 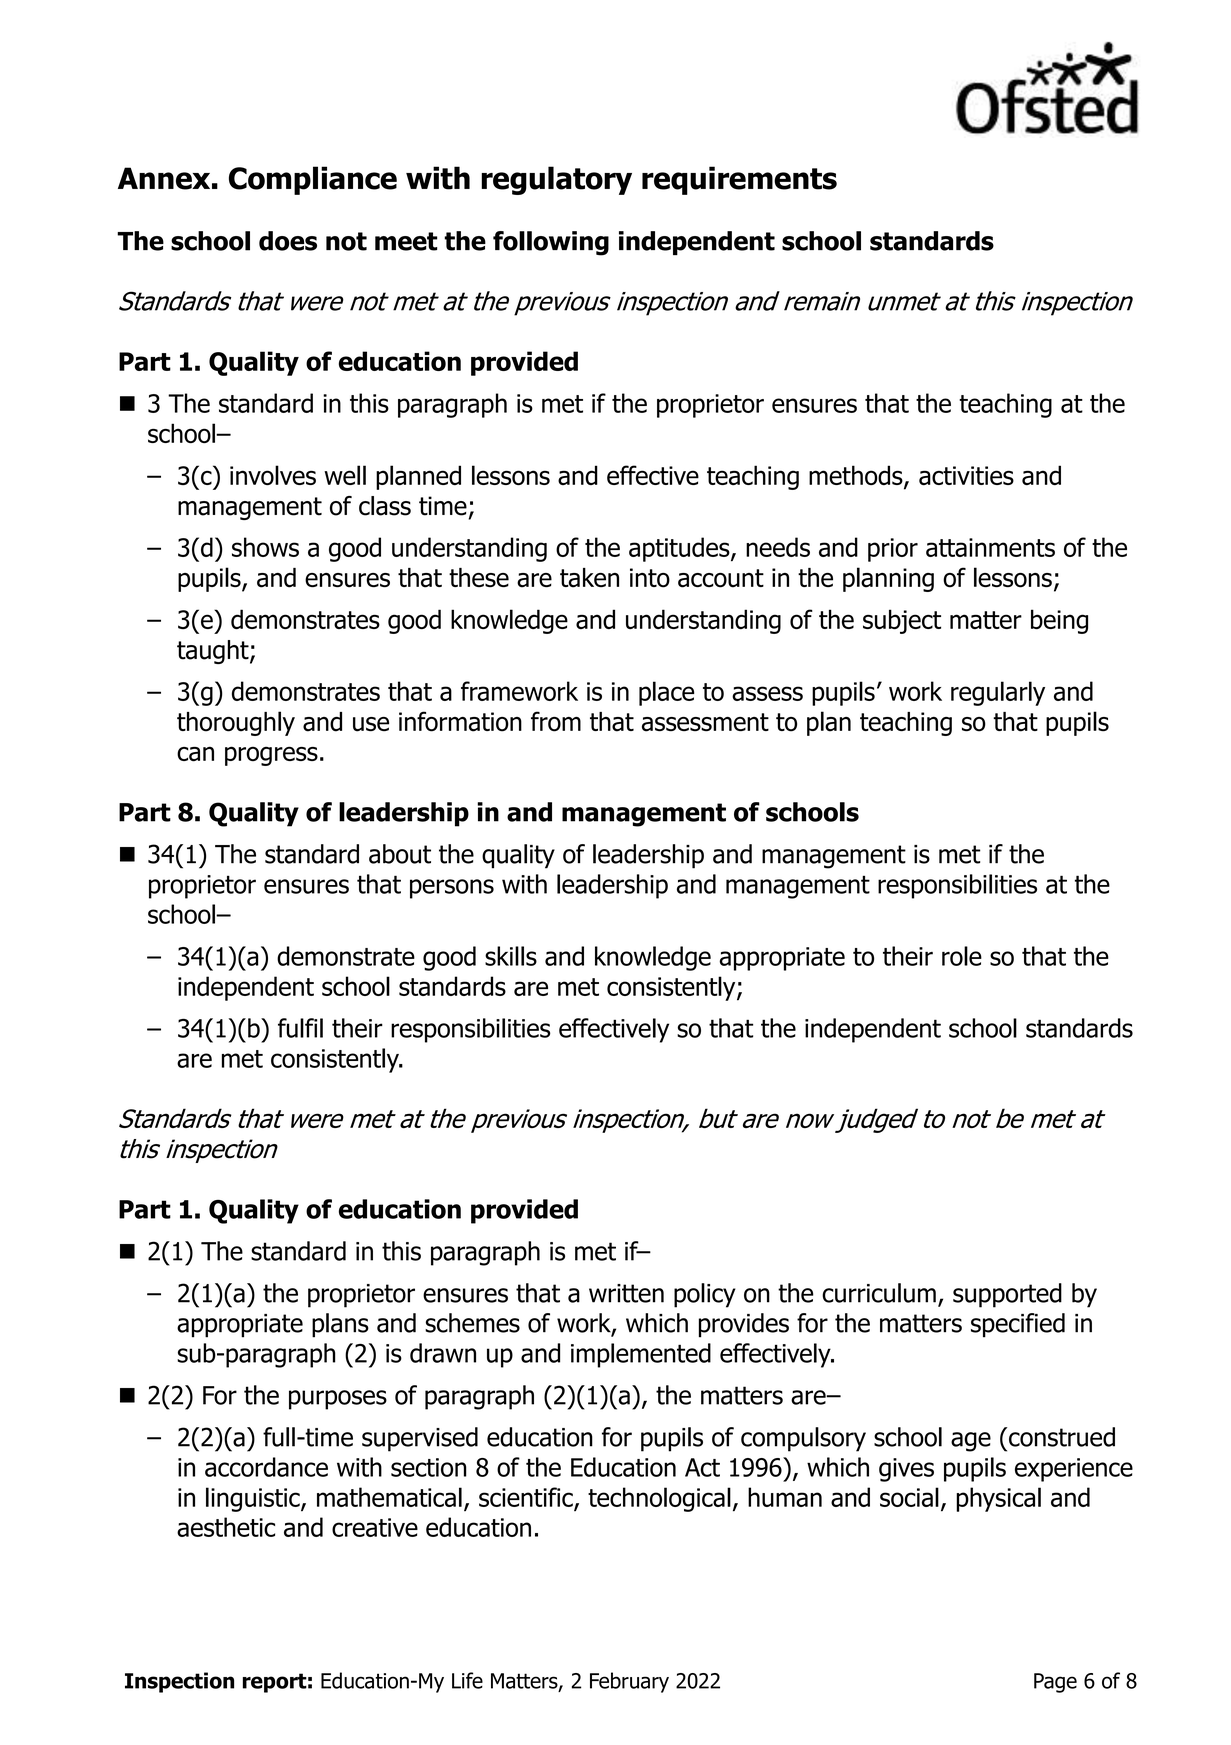 I want to click on place, so click(x=666, y=693).
